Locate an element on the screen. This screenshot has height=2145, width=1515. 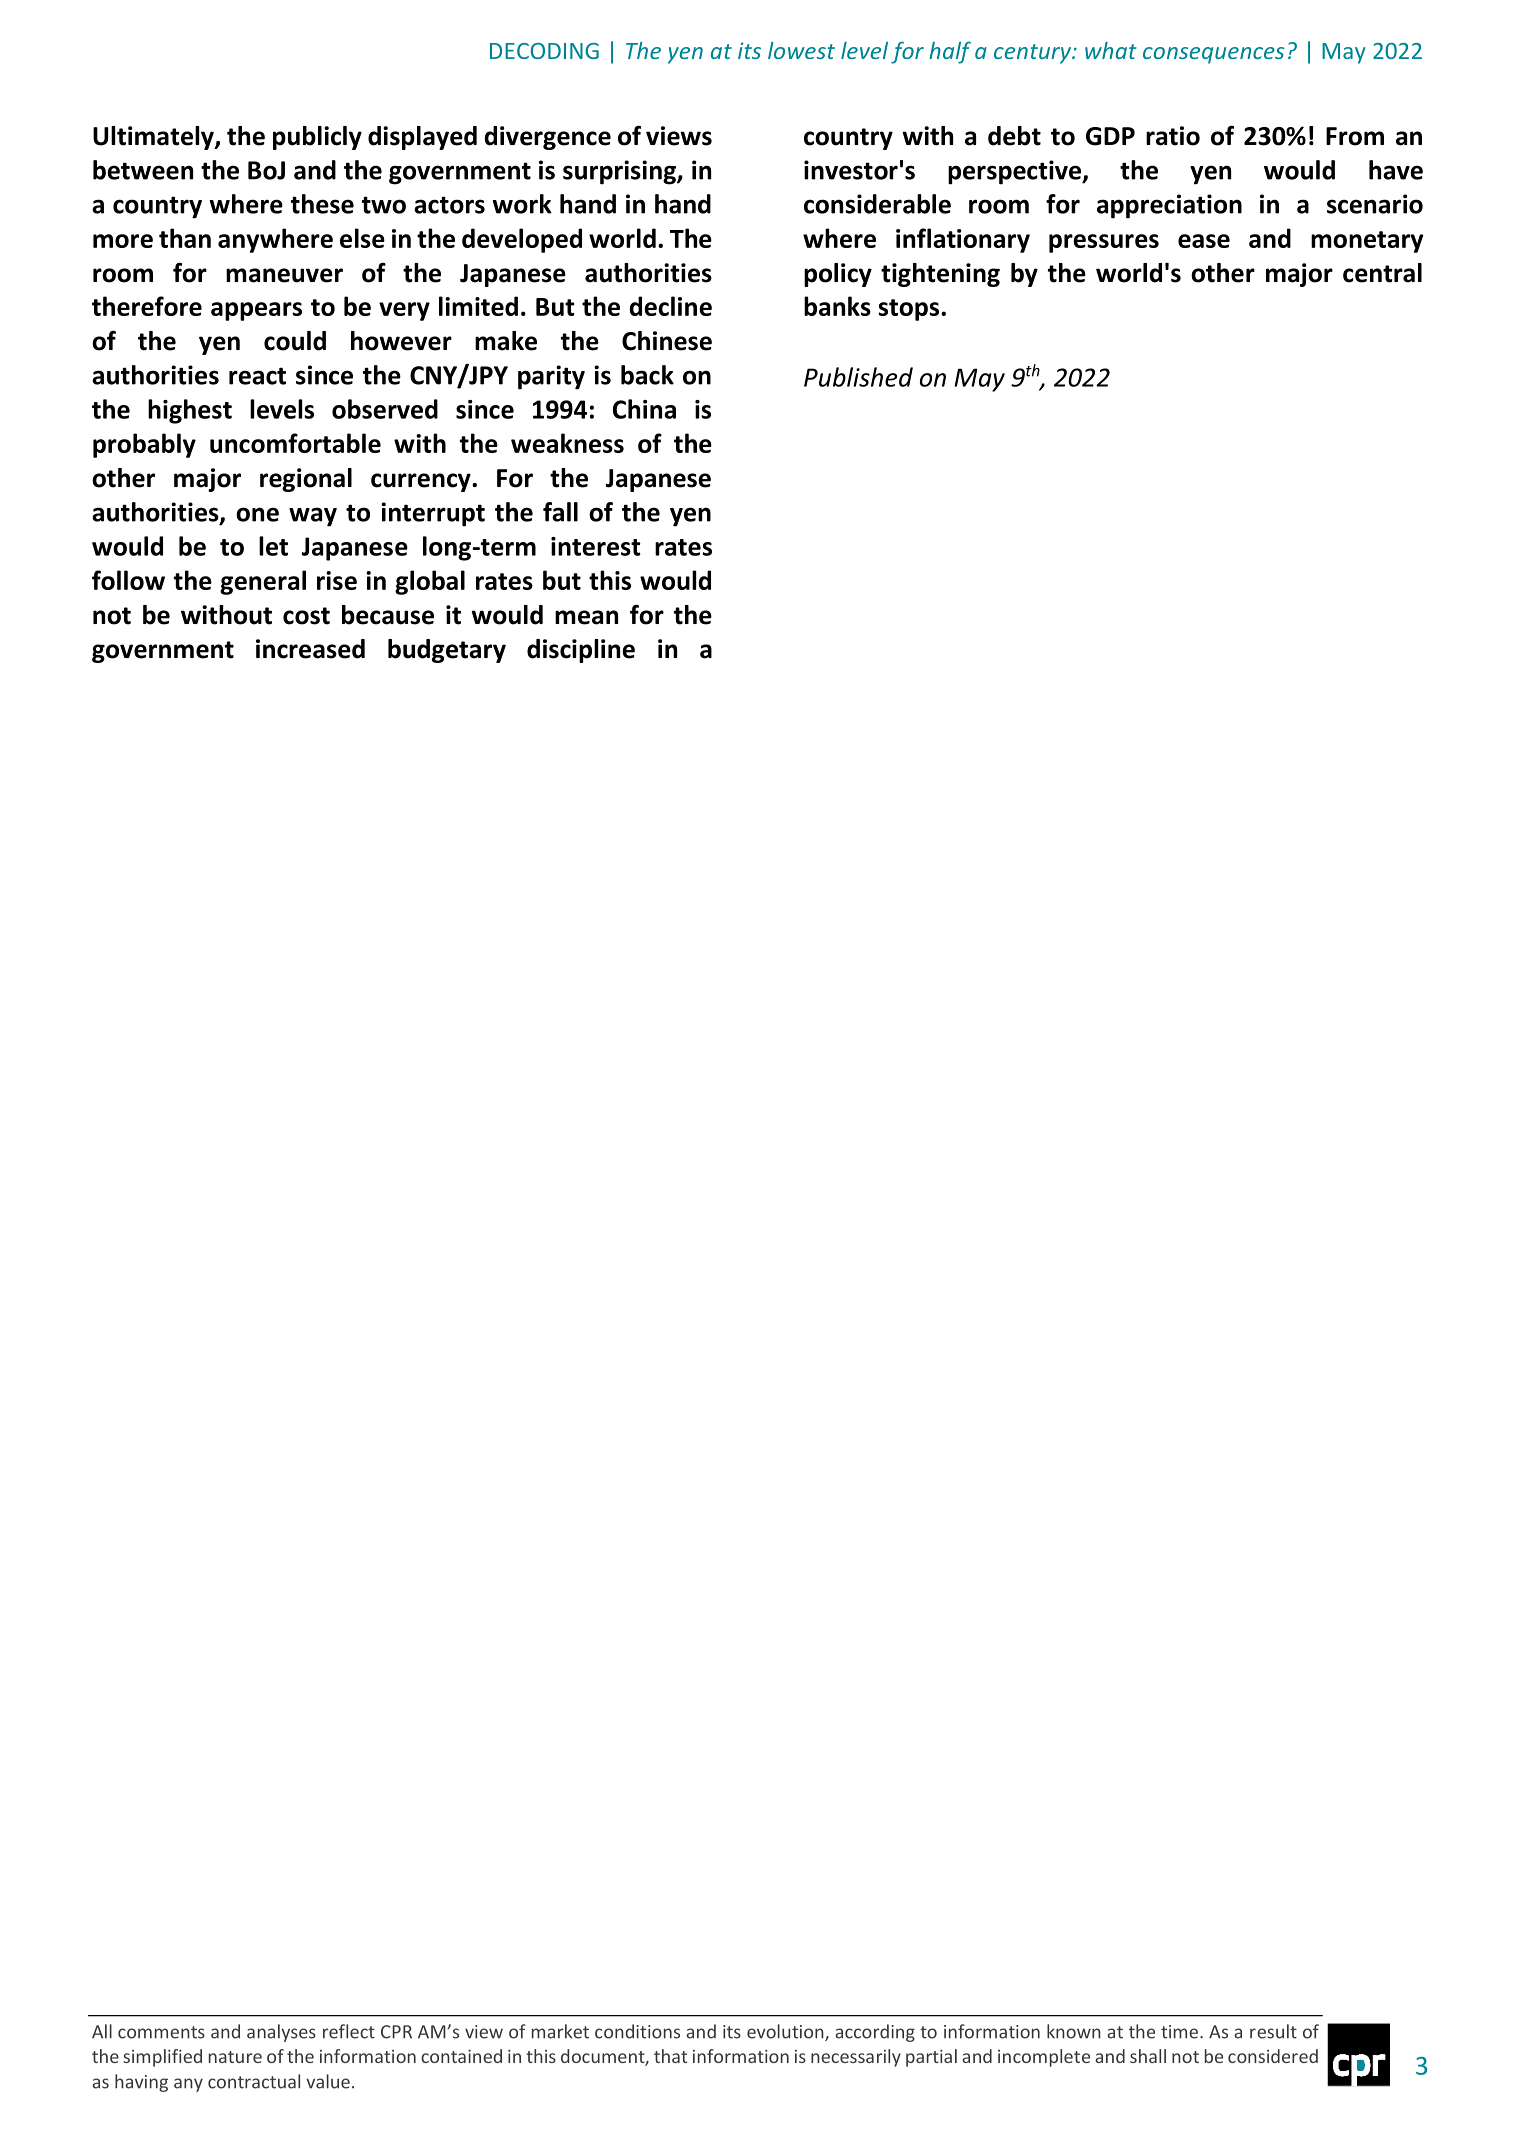
interest is located at coordinates (596, 546).
